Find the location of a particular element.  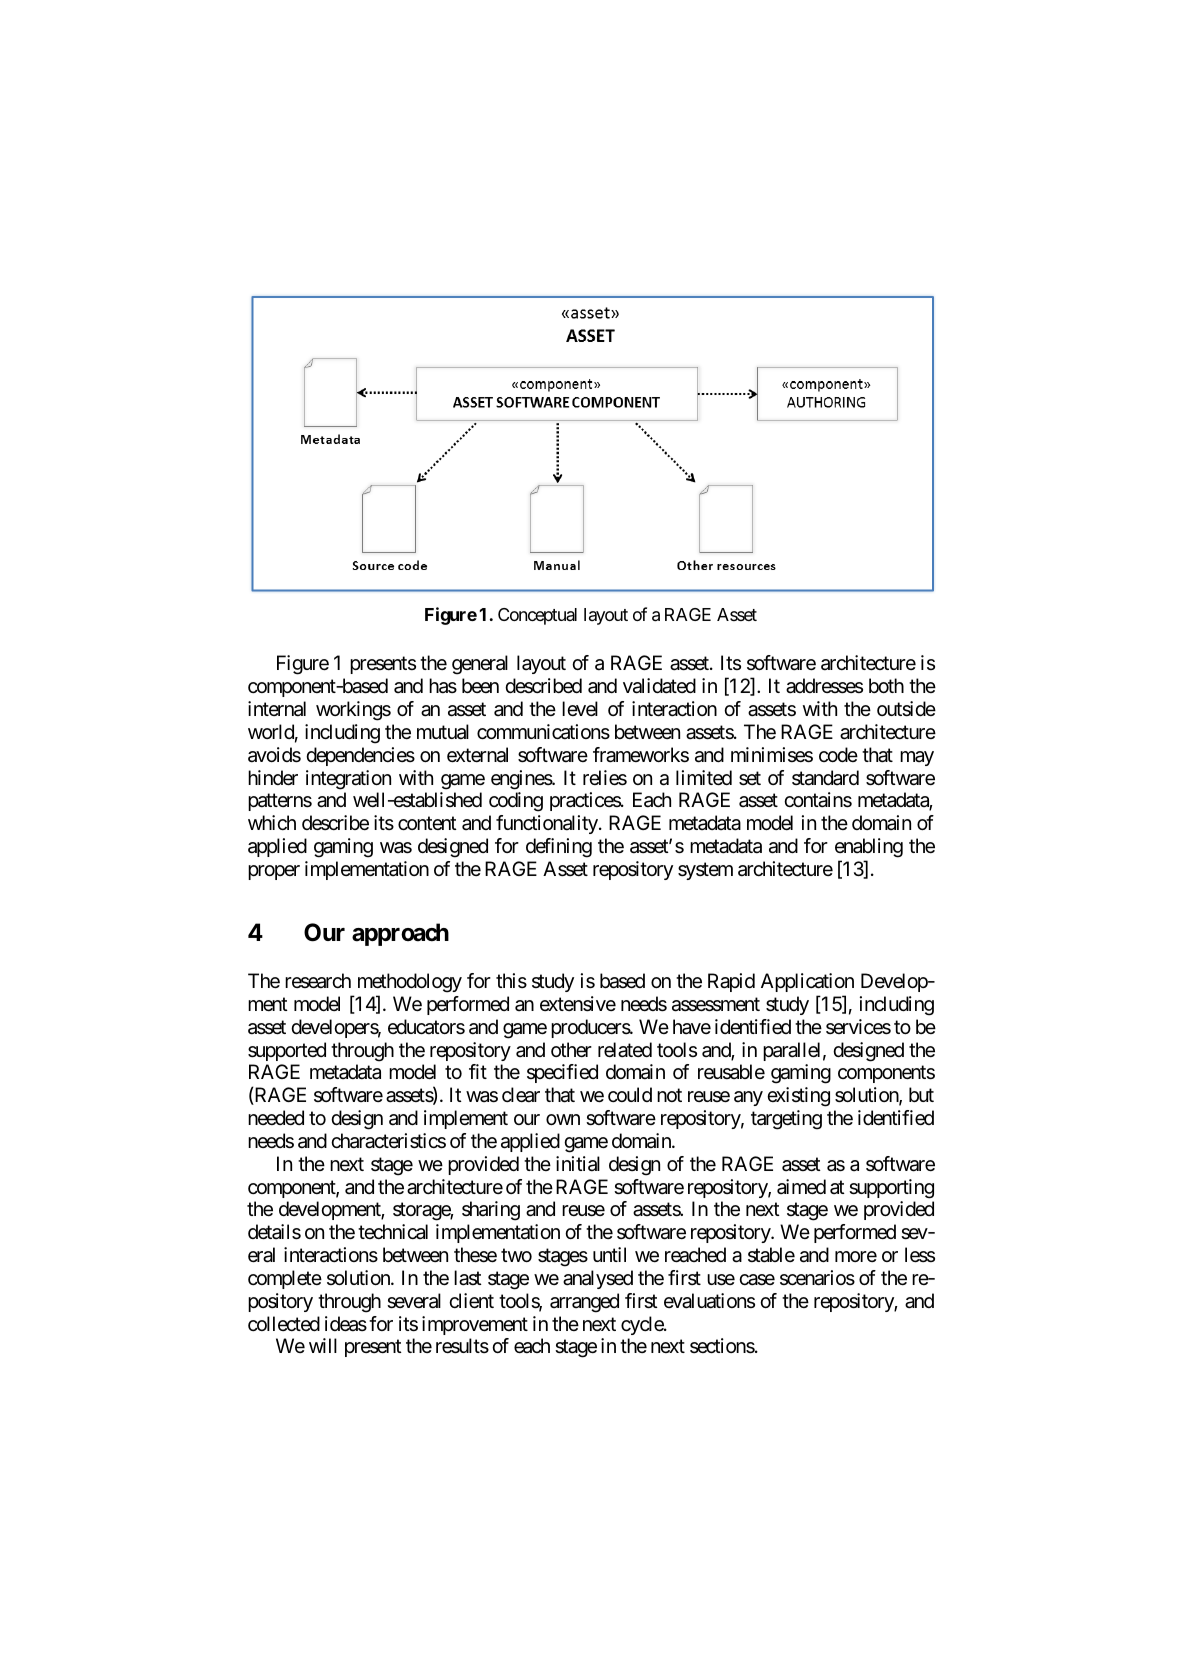

other is located at coordinates (571, 1050).
